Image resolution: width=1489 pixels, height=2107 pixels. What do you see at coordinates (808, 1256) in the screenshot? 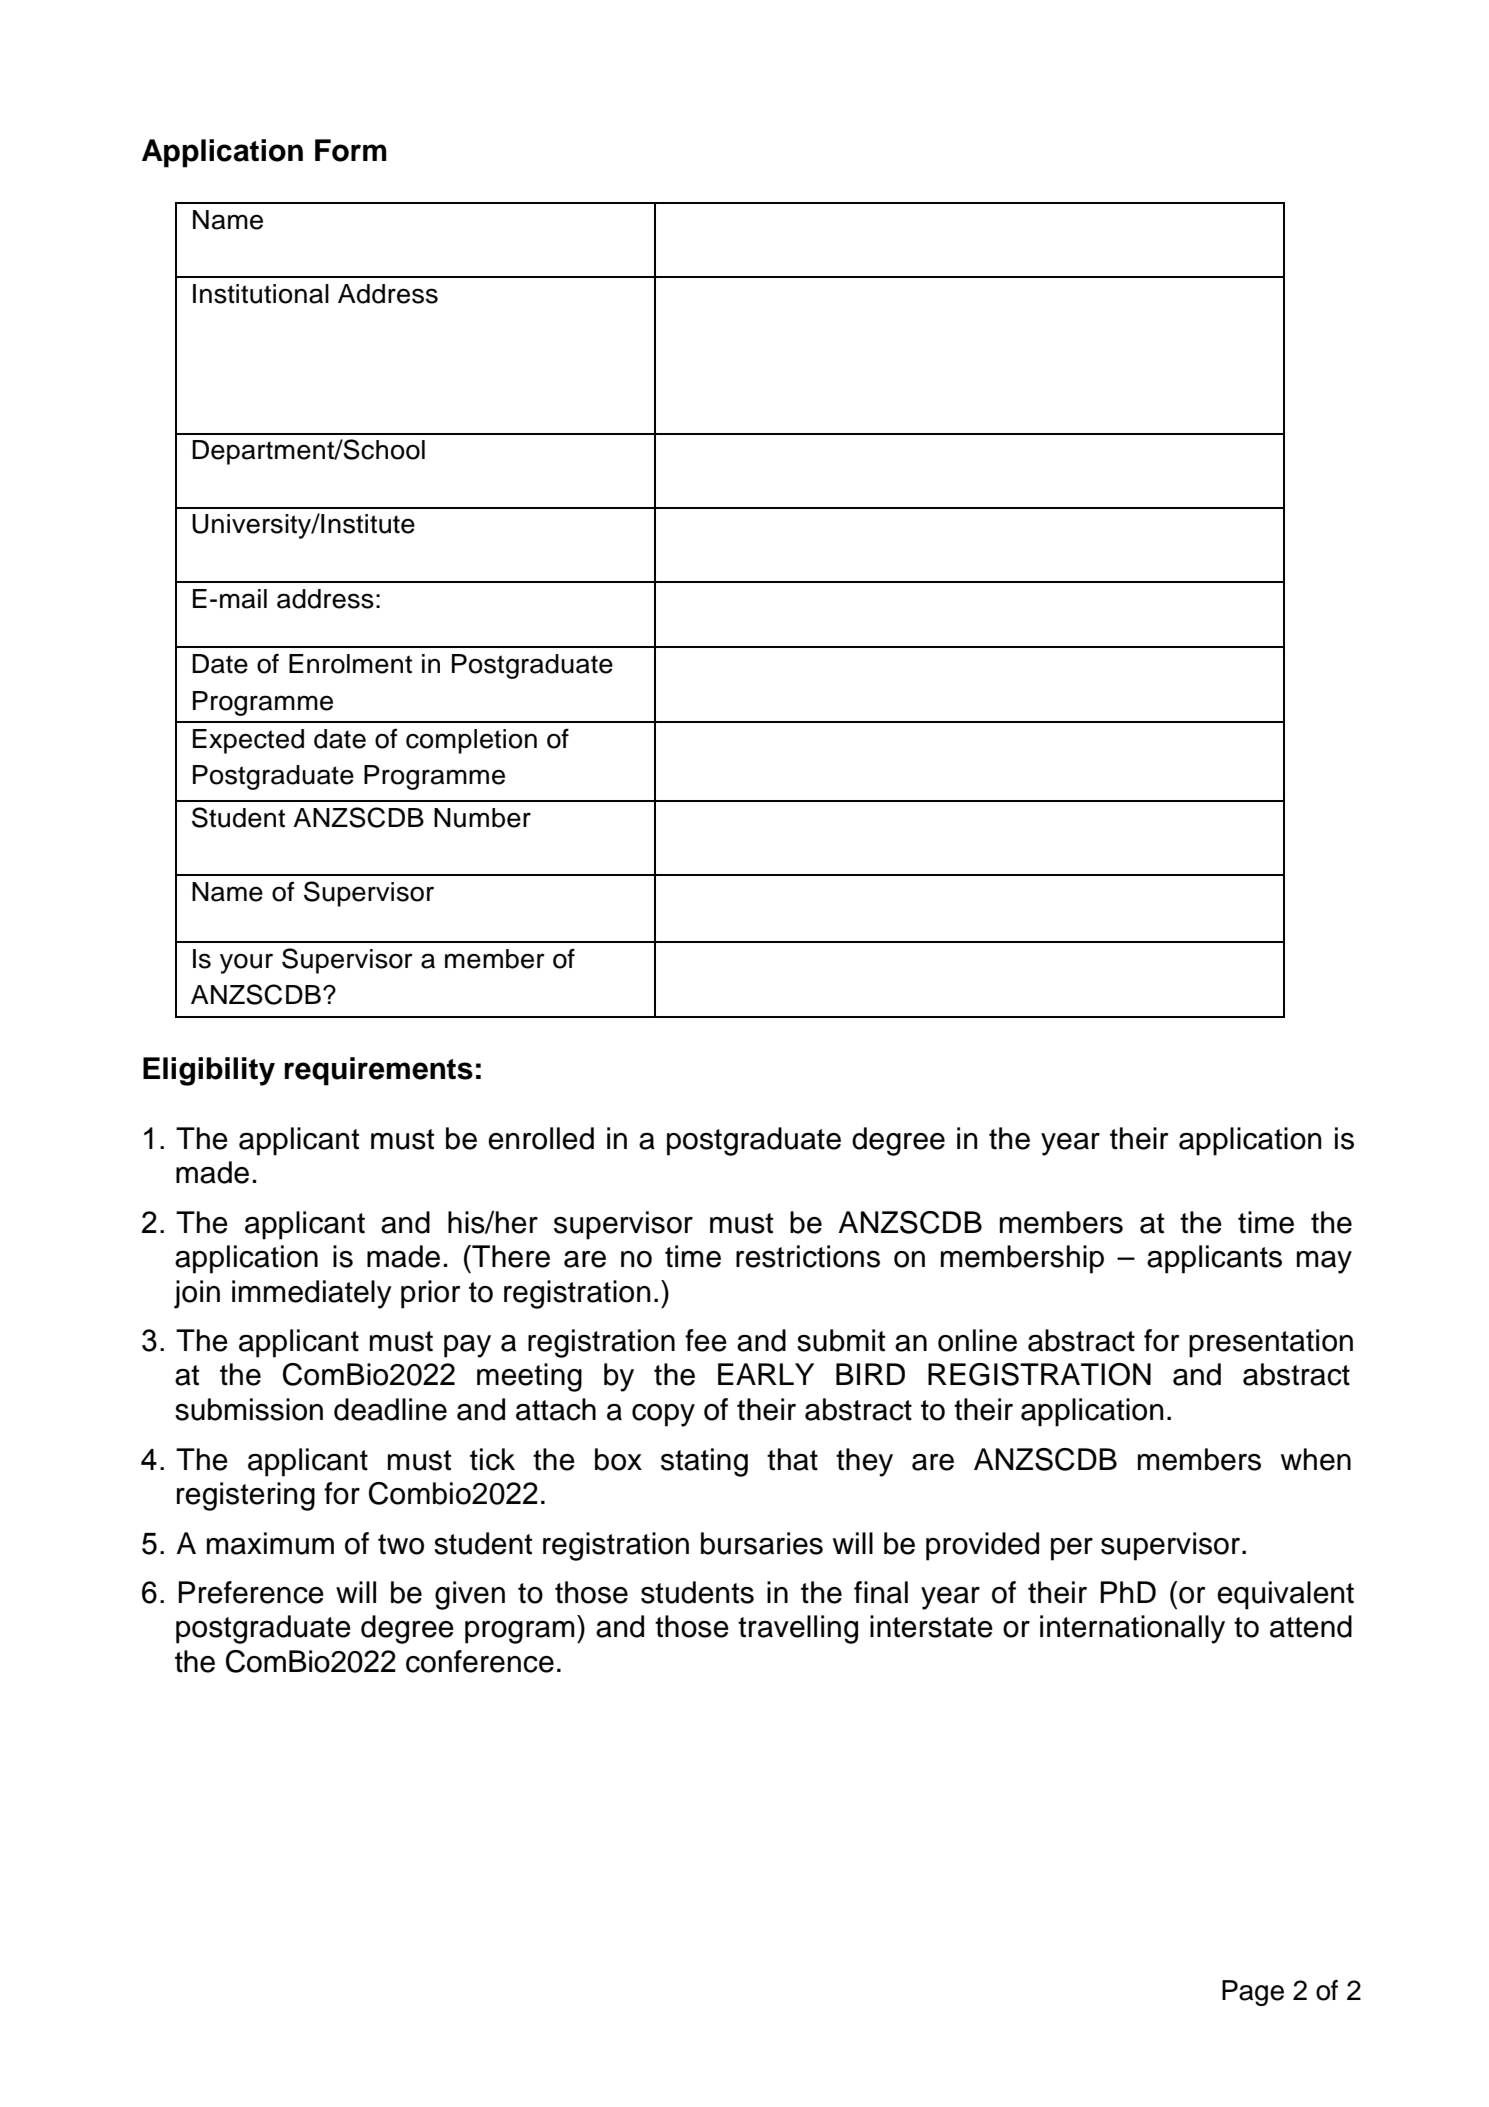
I see `restrictions` at bounding box center [808, 1256].
